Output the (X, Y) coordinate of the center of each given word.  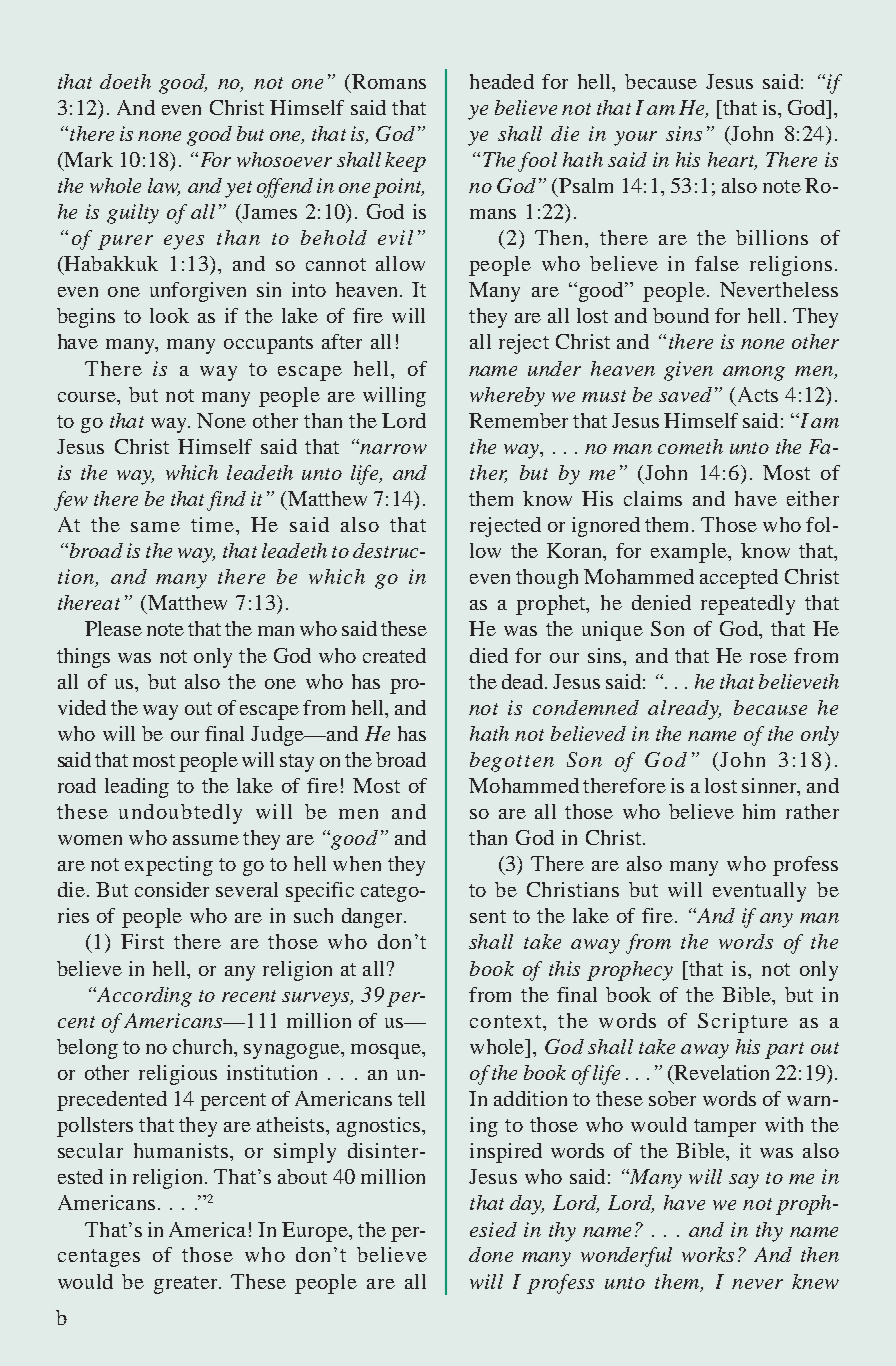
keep (405, 162)
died (489, 655)
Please (113, 628)
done (491, 1254)
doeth (125, 81)
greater (187, 1285)
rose (768, 658)
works (708, 1254)
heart (732, 160)
